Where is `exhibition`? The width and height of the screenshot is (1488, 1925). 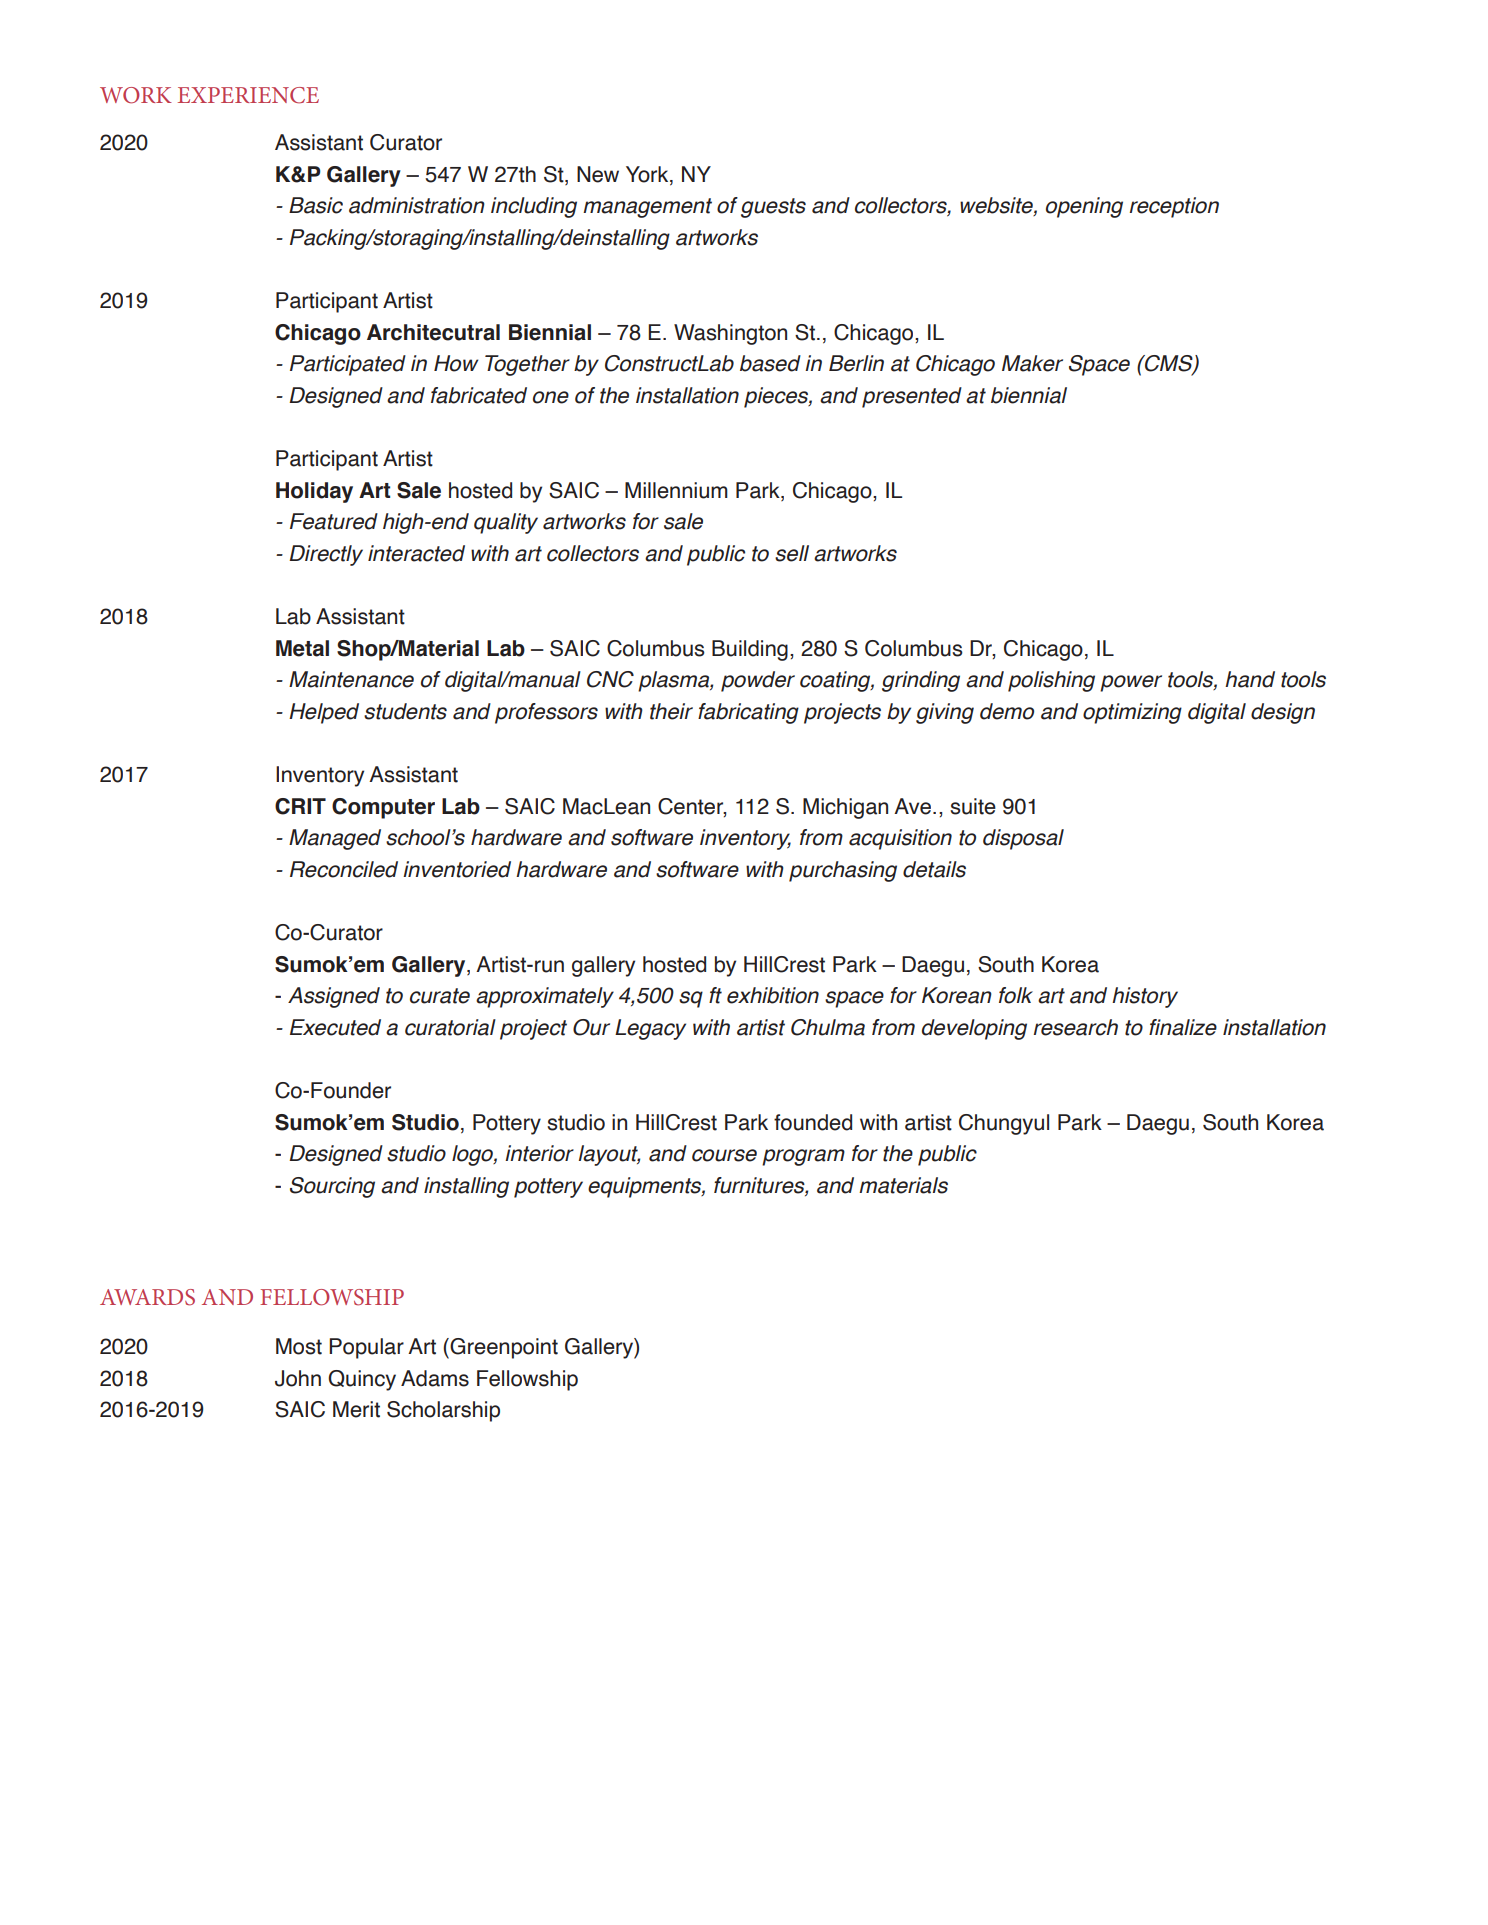 exhibition is located at coordinates (773, 995).
